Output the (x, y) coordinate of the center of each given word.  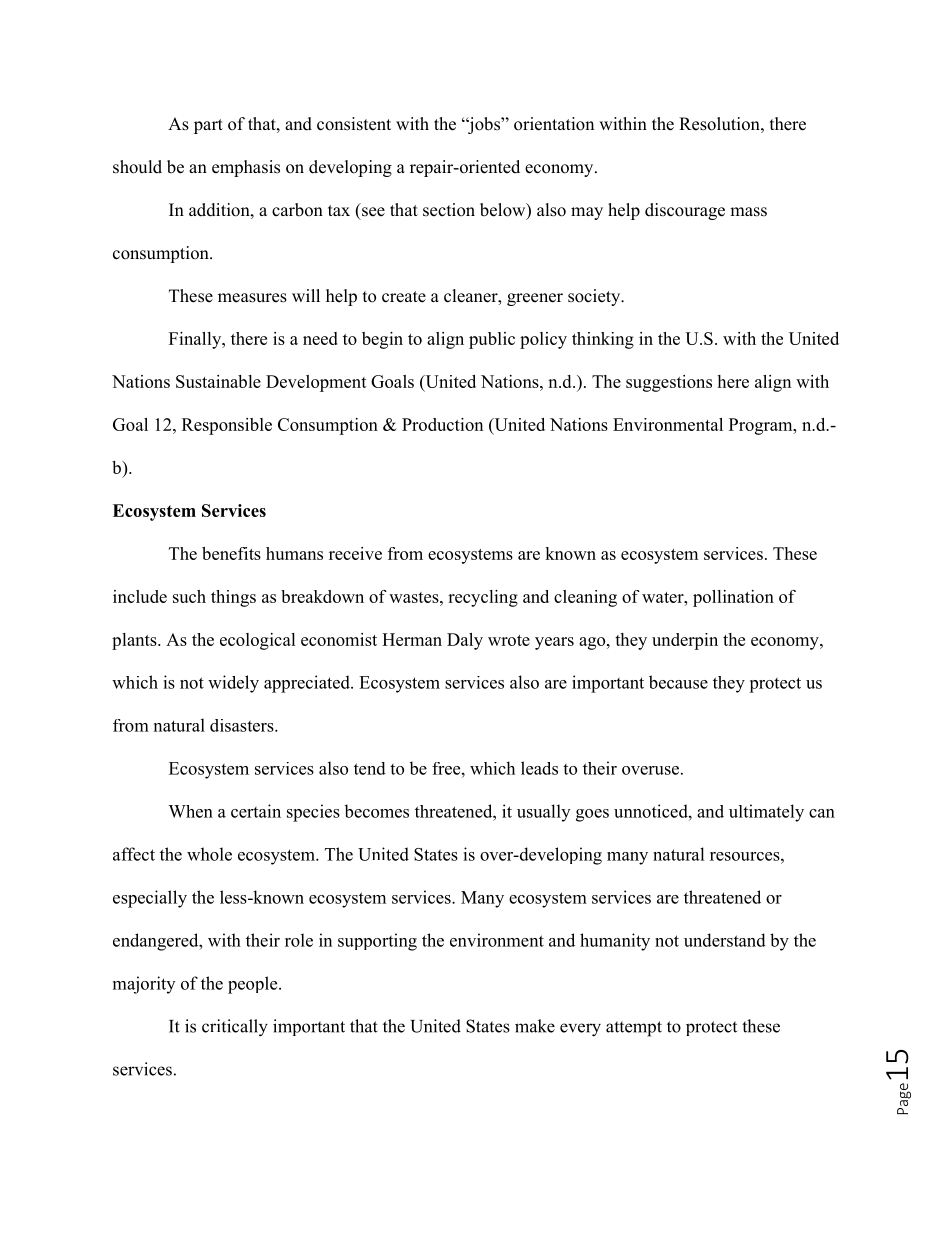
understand (725, 940)
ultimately (766, 813)
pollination (733, 598)
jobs (484, 125)
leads (539, 768)
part (208, 126)
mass (748, 212)
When (190, 811)
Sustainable (218, 381)
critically (235, 1028)
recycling (483, 598)
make (535, 1026)
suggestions (669, 383)
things (233, 598)
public (492, 340)
